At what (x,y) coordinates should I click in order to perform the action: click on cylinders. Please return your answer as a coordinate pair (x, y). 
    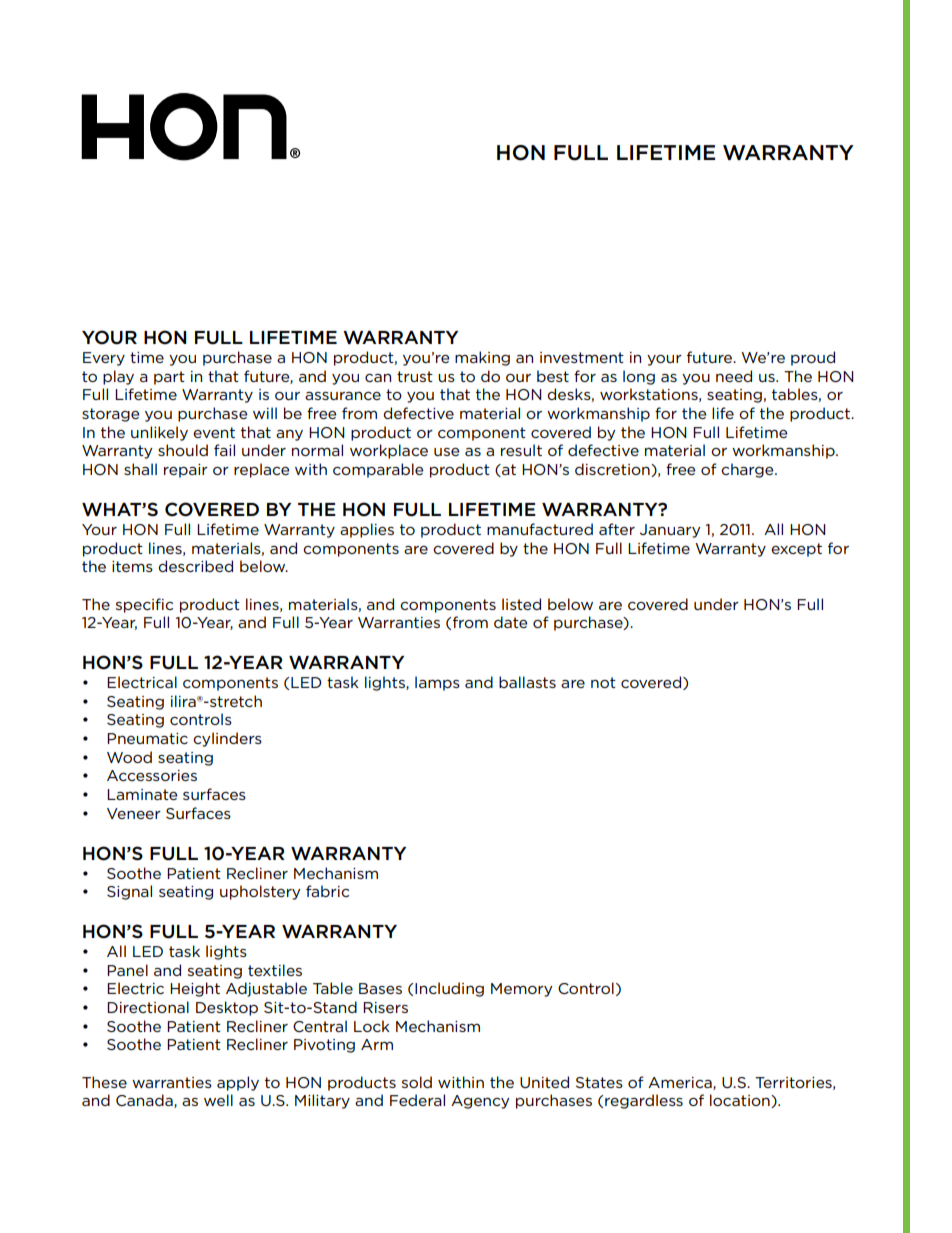
    Looking at the image, I should click on (227, 739).
